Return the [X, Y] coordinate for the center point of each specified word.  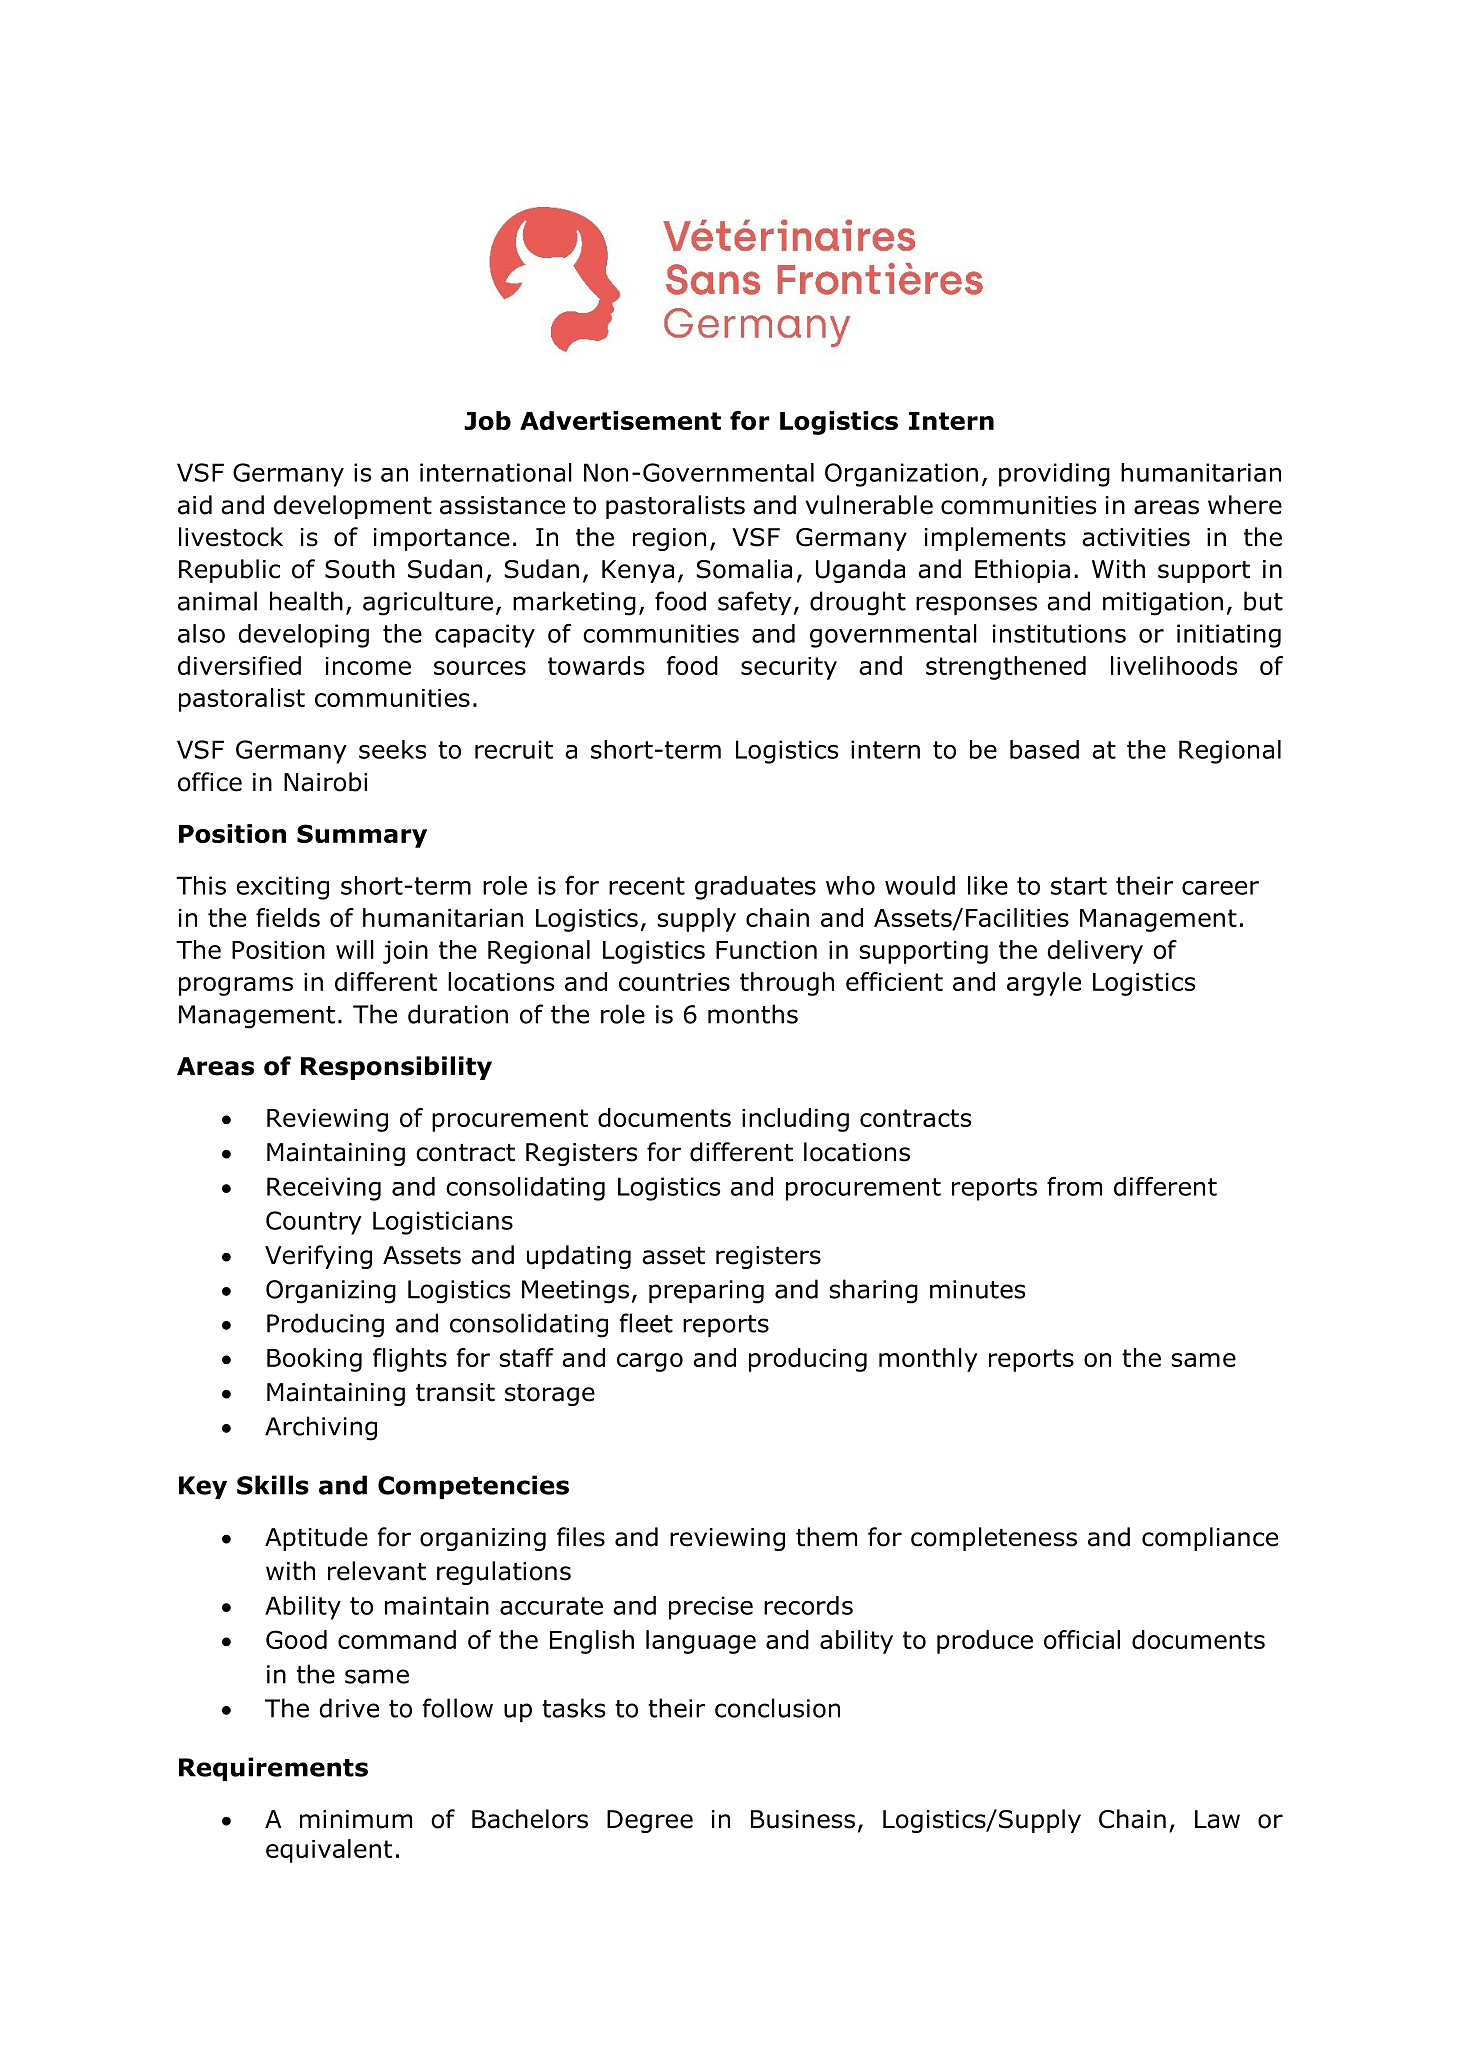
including [795, 1120]
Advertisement [620, 420]
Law [1217, 1819]
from [1074, 1186]
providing [1054, 475]
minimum [356, 1819]
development [353, 507]
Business [803, 1819]
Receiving [324, 1189]
